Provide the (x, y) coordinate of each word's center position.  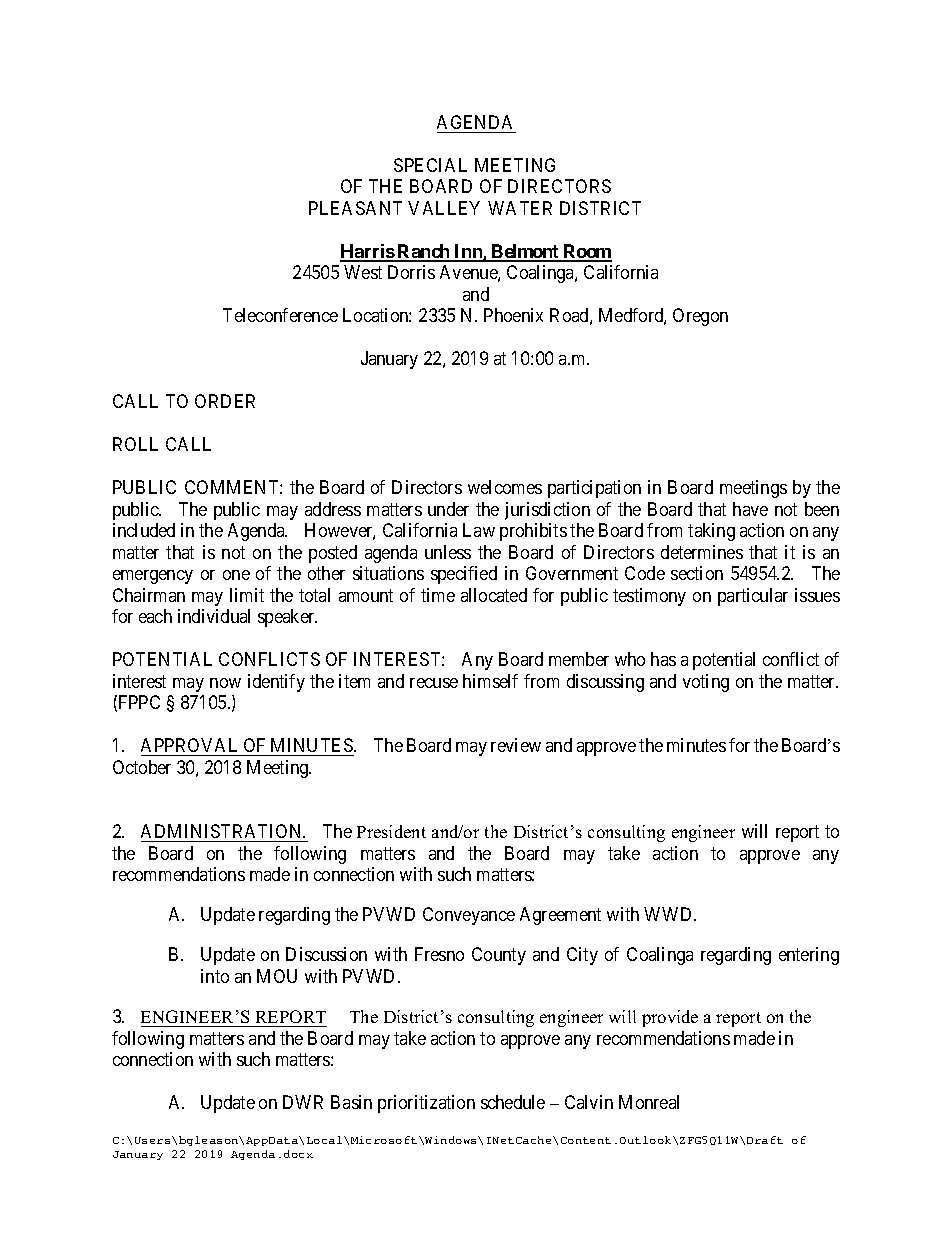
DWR (303, 1102)
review (516, 745)
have (750, 509)
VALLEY (444, 208)
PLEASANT (355, 208)
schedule (513, 1102)
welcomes (505, 487)
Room (587, 252)
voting (706, 683)
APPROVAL (189, 745)
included (144, 530)
